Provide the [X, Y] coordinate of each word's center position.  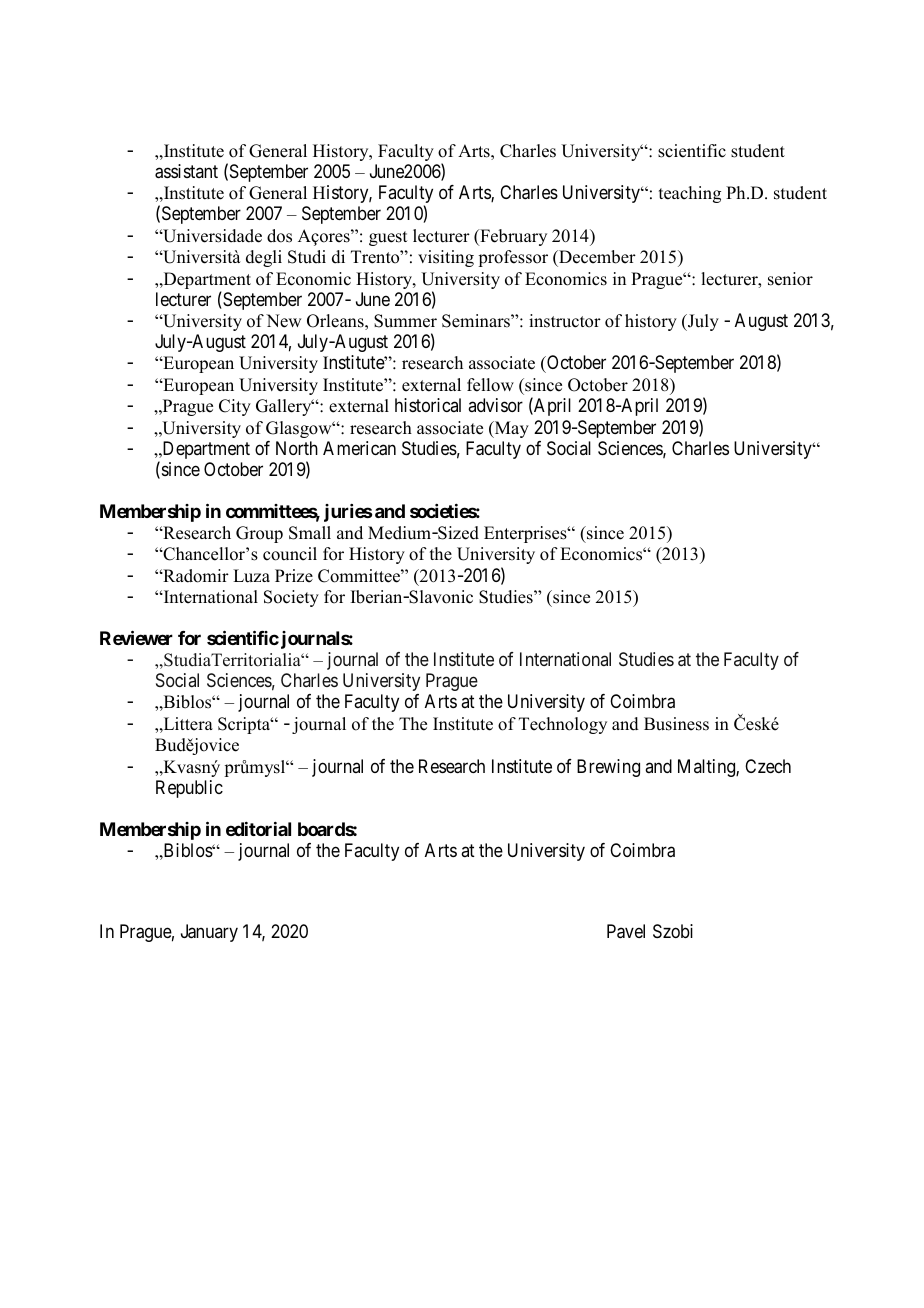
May [510, 429]
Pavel [626, 931]
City [235, 407]
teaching [690, 194]
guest [388, 238]
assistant [186, 171]
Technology [563, 725]
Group [259, 534]
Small [310, 533]
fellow [490, 385]
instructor [565, 321]
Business [676, 724]
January [209, 933]
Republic [189, 789]
